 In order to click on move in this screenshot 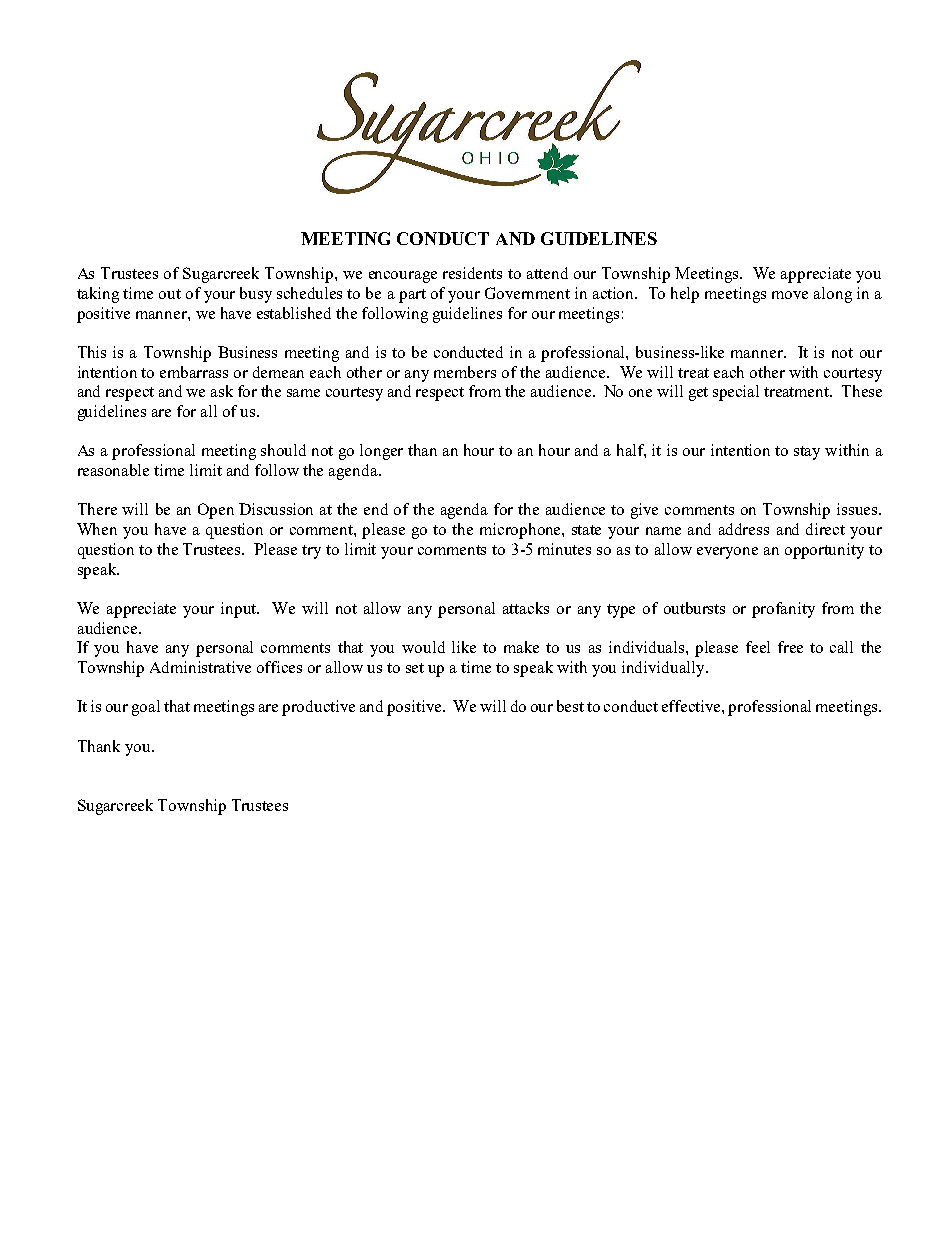, I will do `click(790, 295)`.
